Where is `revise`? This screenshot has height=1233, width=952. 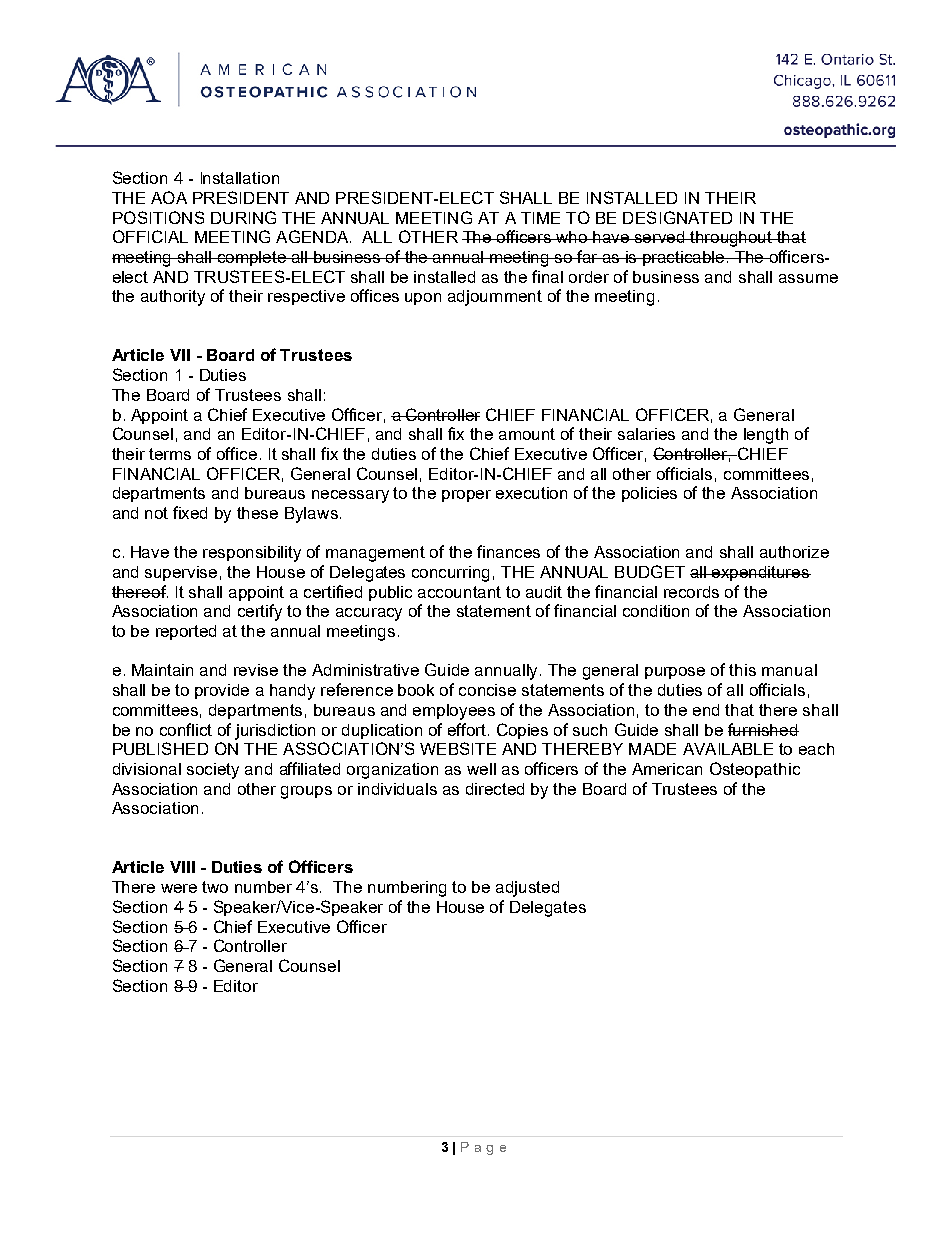 revise is located at coordinates (256, 670).
